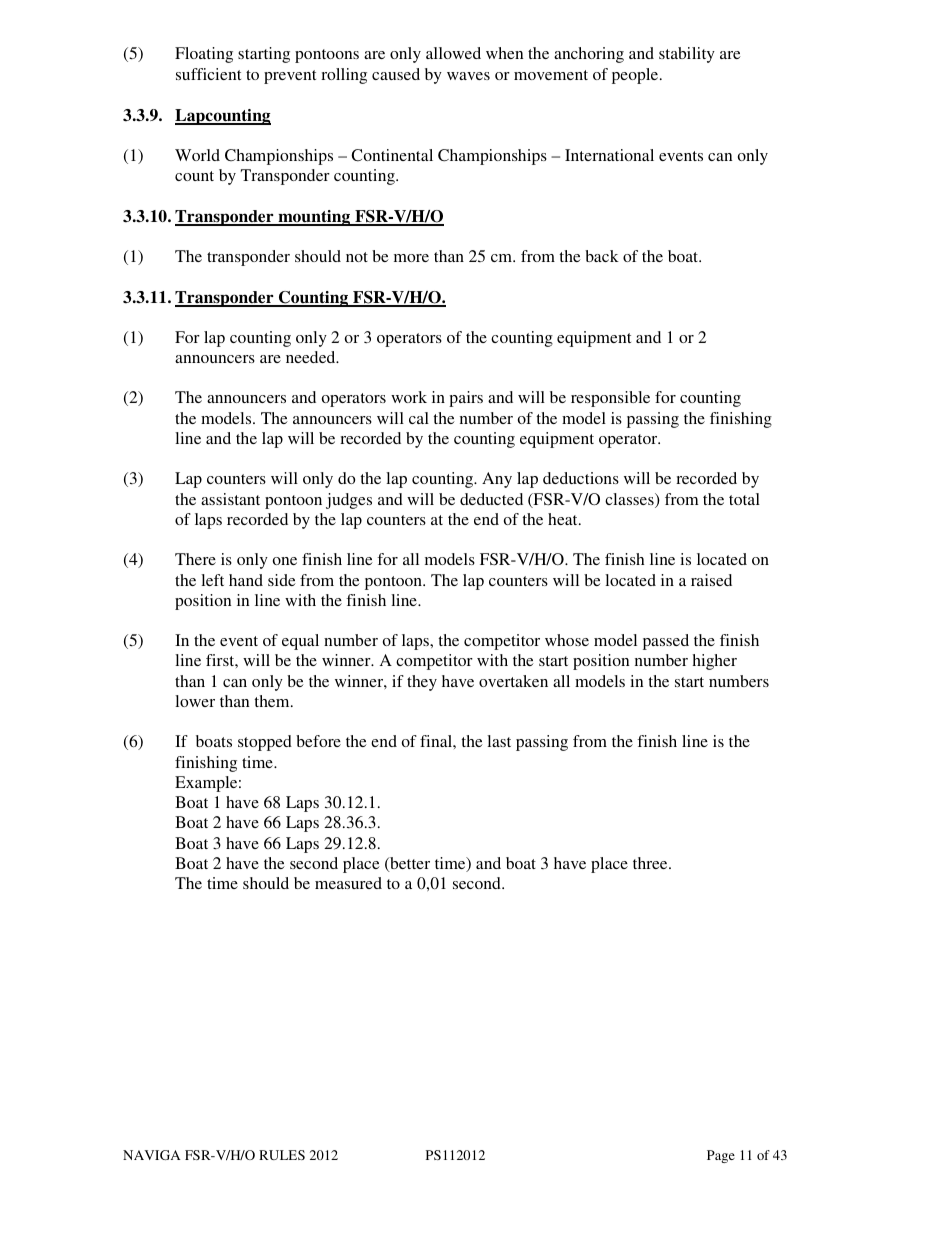 The image size is (952, 1233). I want to click on sufficient, so click(208, 74).
